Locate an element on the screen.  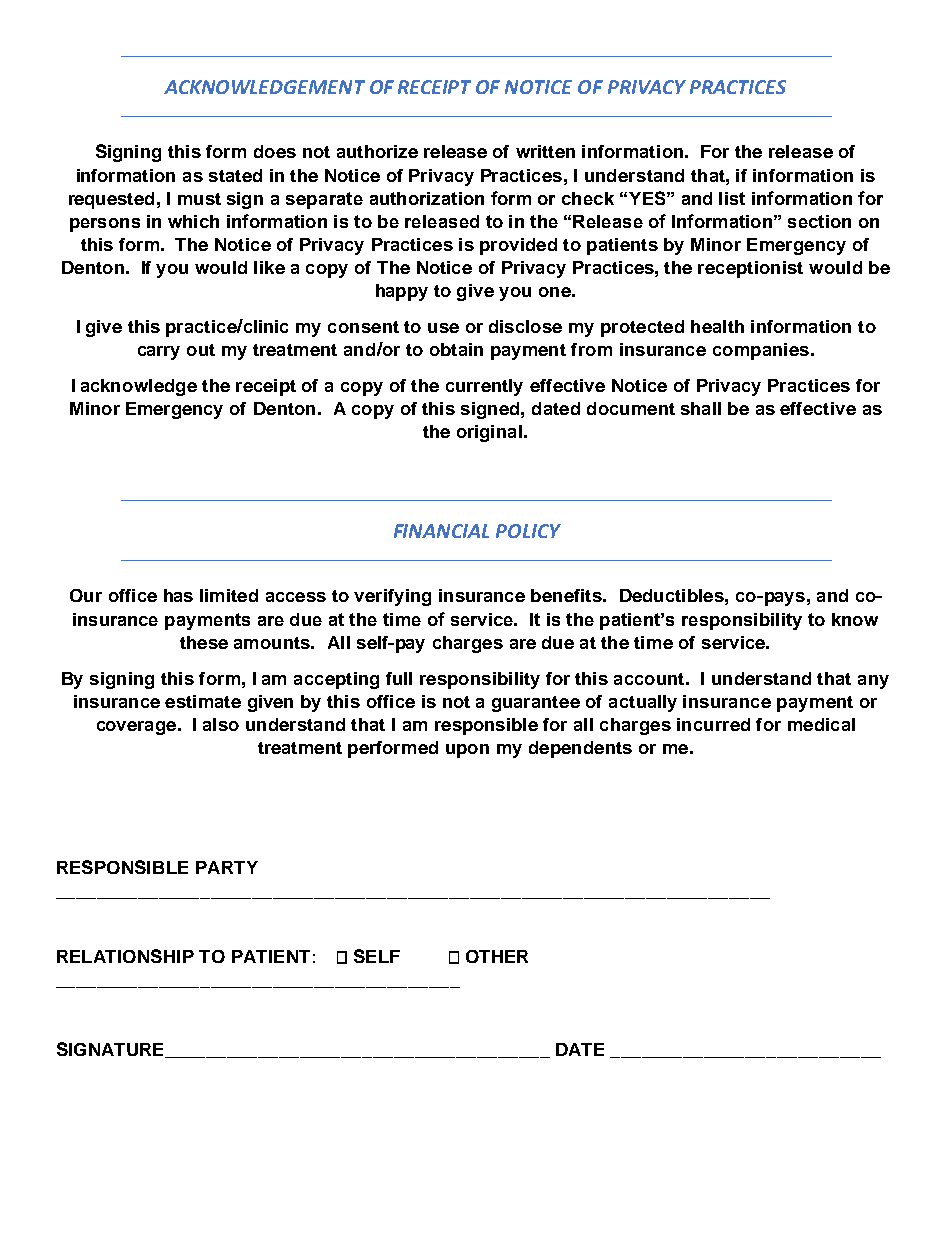
list is located at coordinates (732, 198).
